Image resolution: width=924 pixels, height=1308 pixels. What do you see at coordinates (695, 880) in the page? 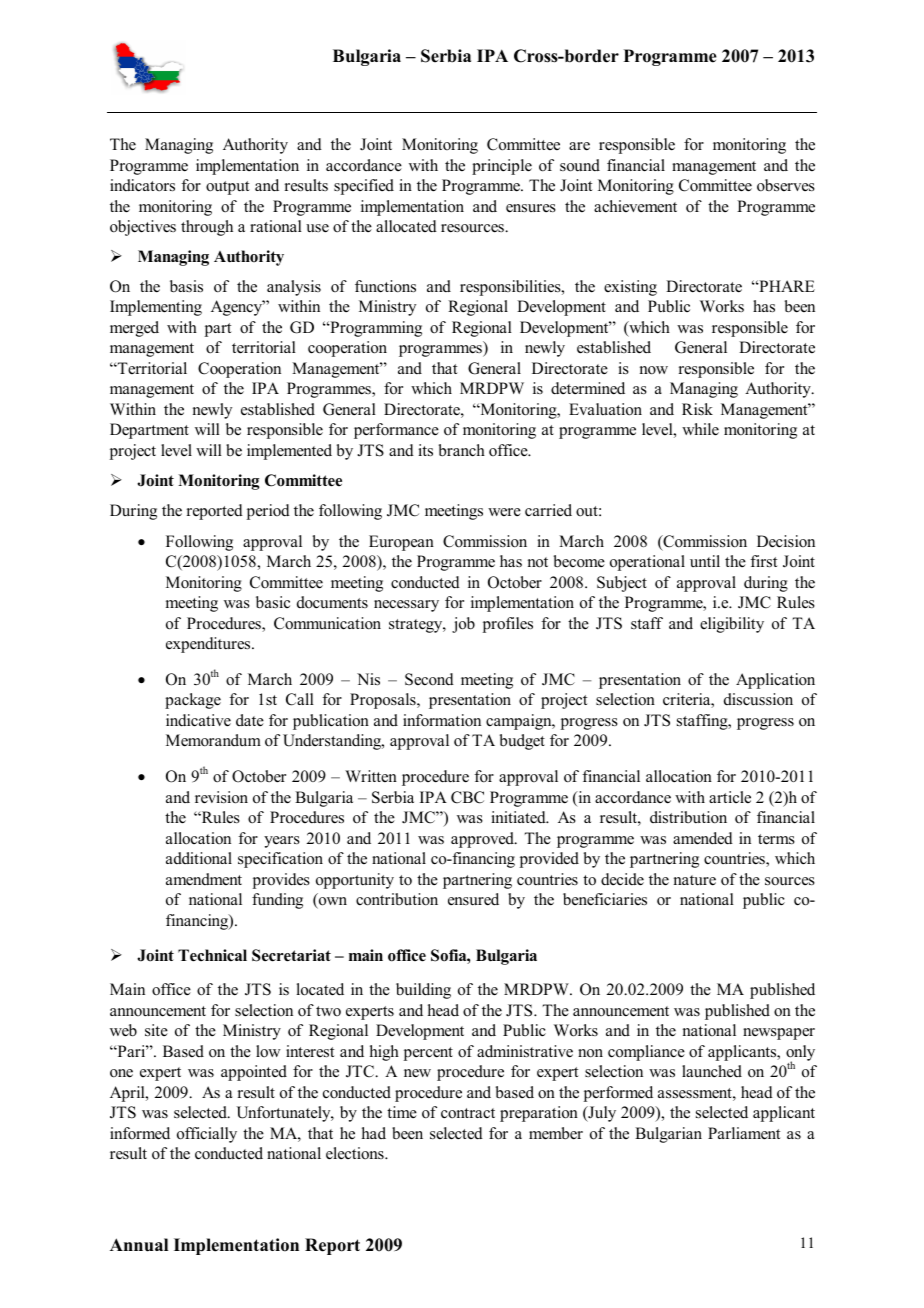
I see `nature` at bounding box center [695, 880].
